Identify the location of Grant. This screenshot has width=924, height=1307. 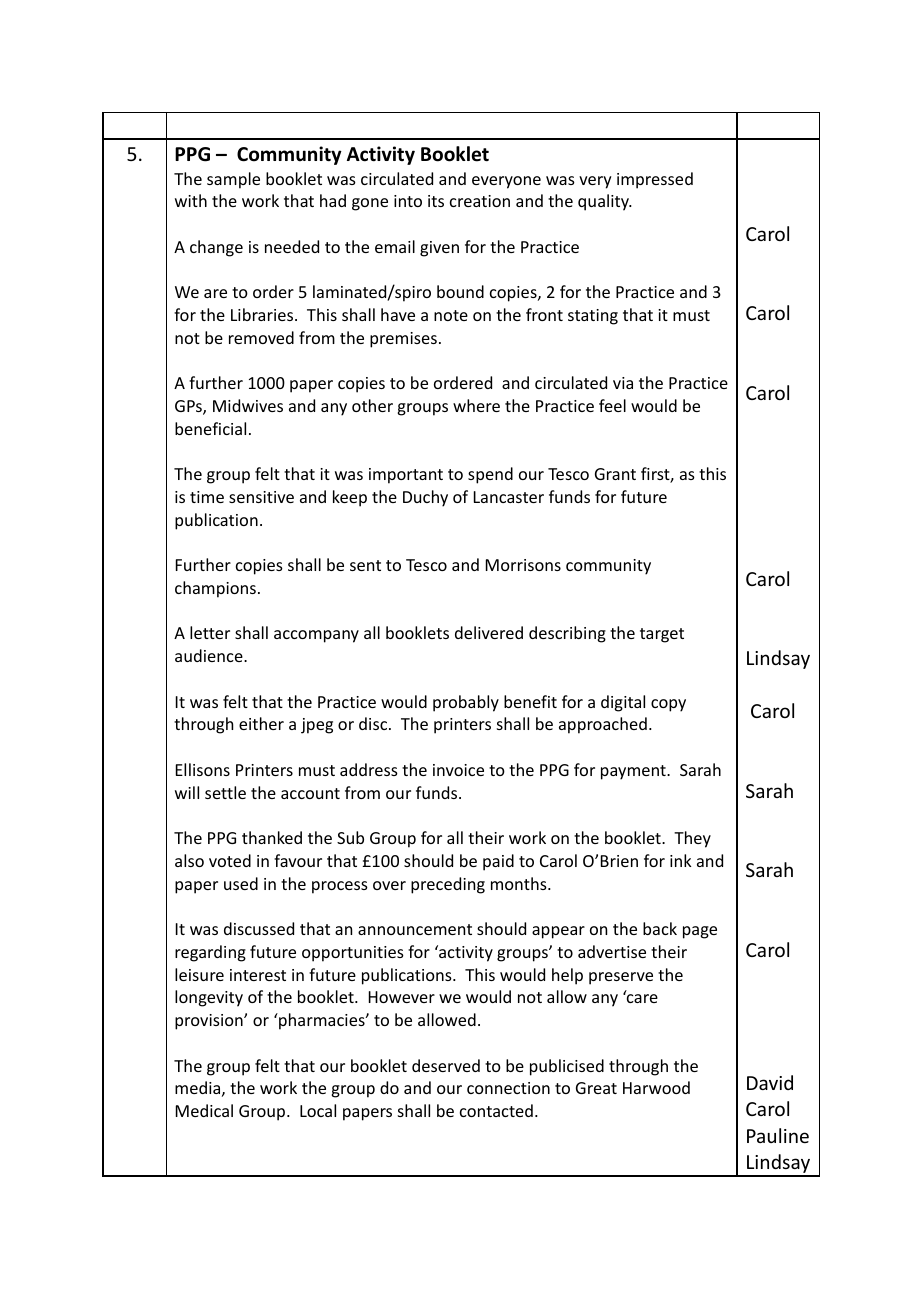
(615, 474).
